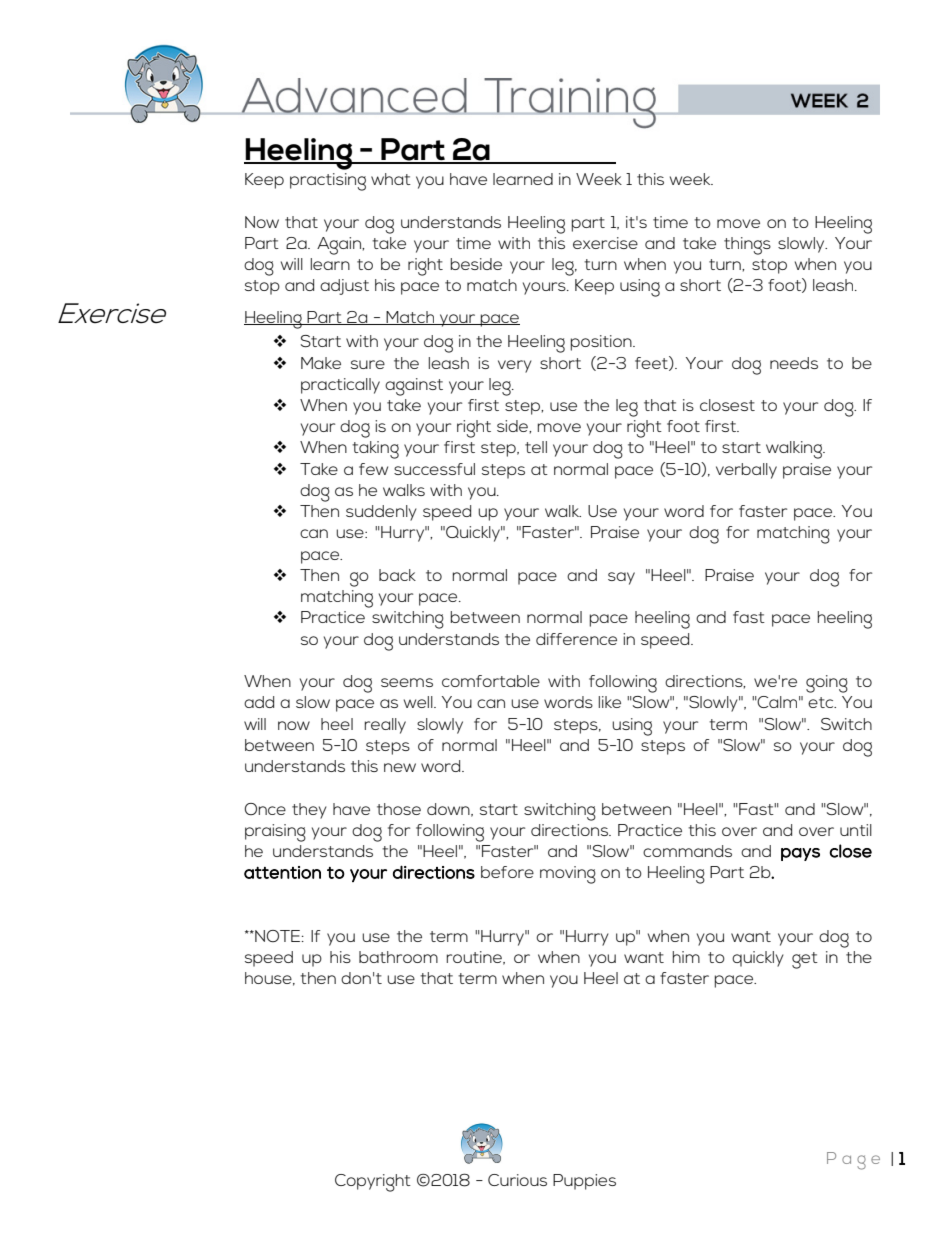 The height and width of the screenshot is (1233, 952). I want to click on Puppies, so click(584, 1182).
